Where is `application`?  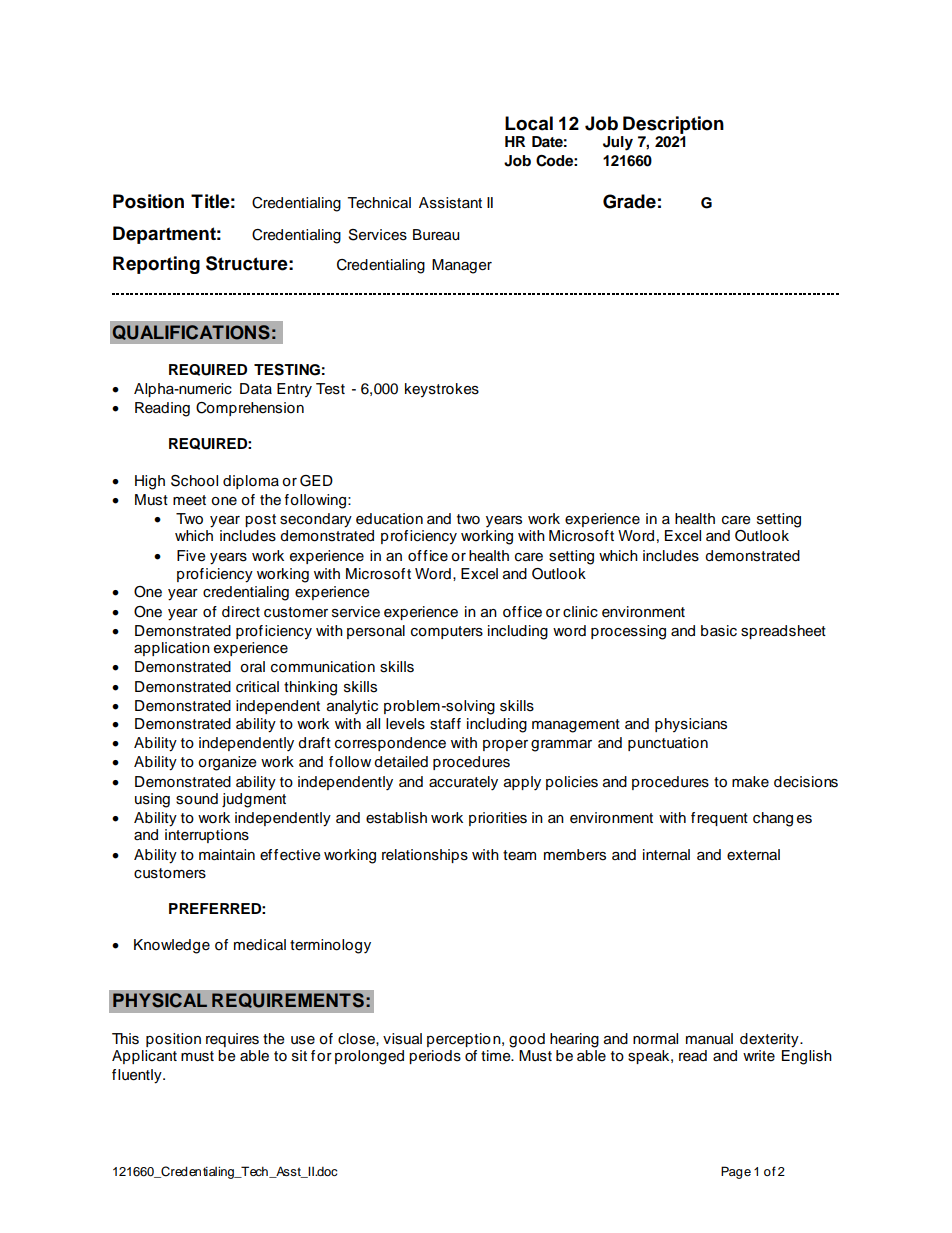 application is located at coordinates (172, 649).
